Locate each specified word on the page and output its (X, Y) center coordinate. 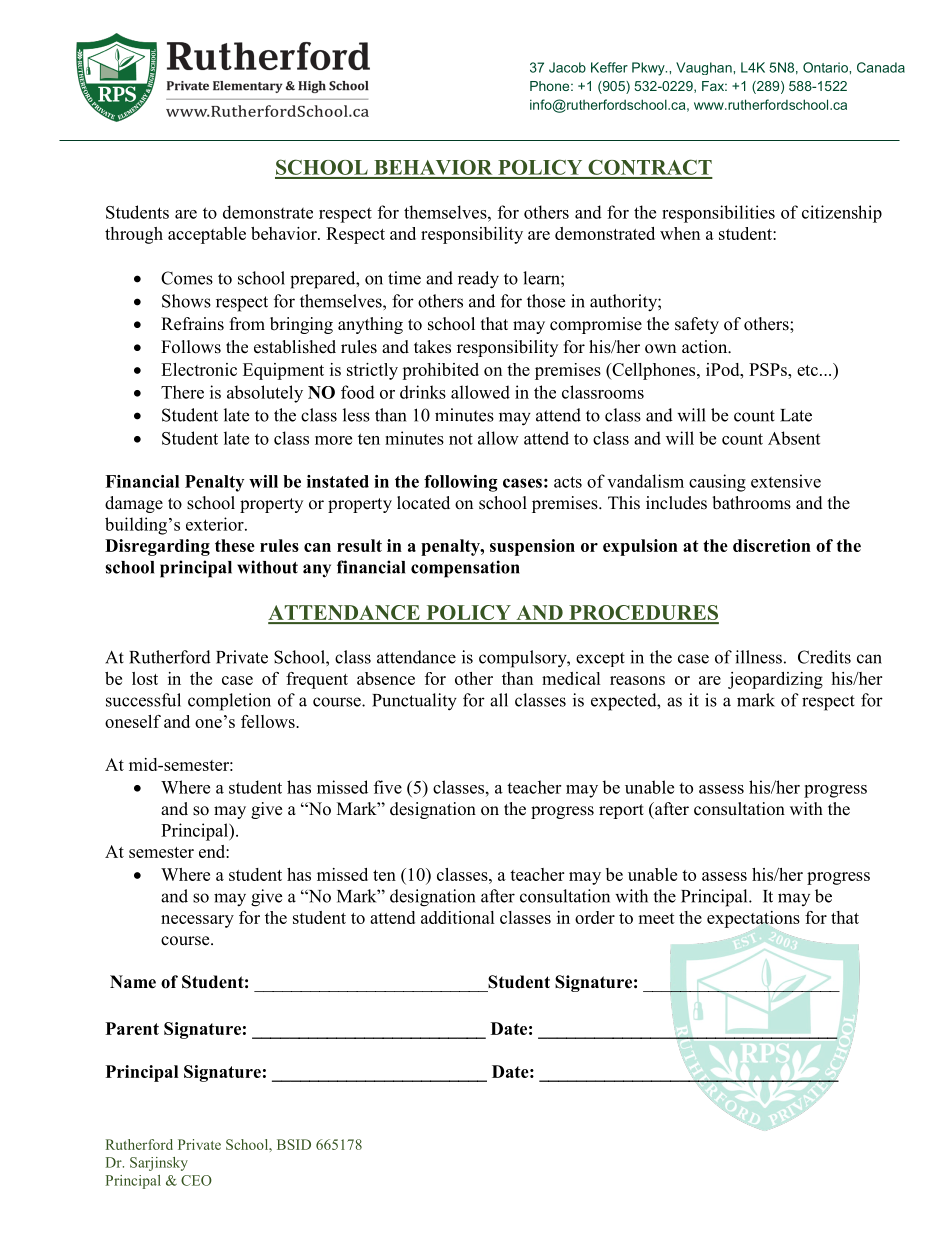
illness (758, 657)
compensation (465, 569)
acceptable (207, 235)
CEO (196, 1180)
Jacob (567, 67)
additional (458, 917)
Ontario (826, 67)
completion (229, 702)
